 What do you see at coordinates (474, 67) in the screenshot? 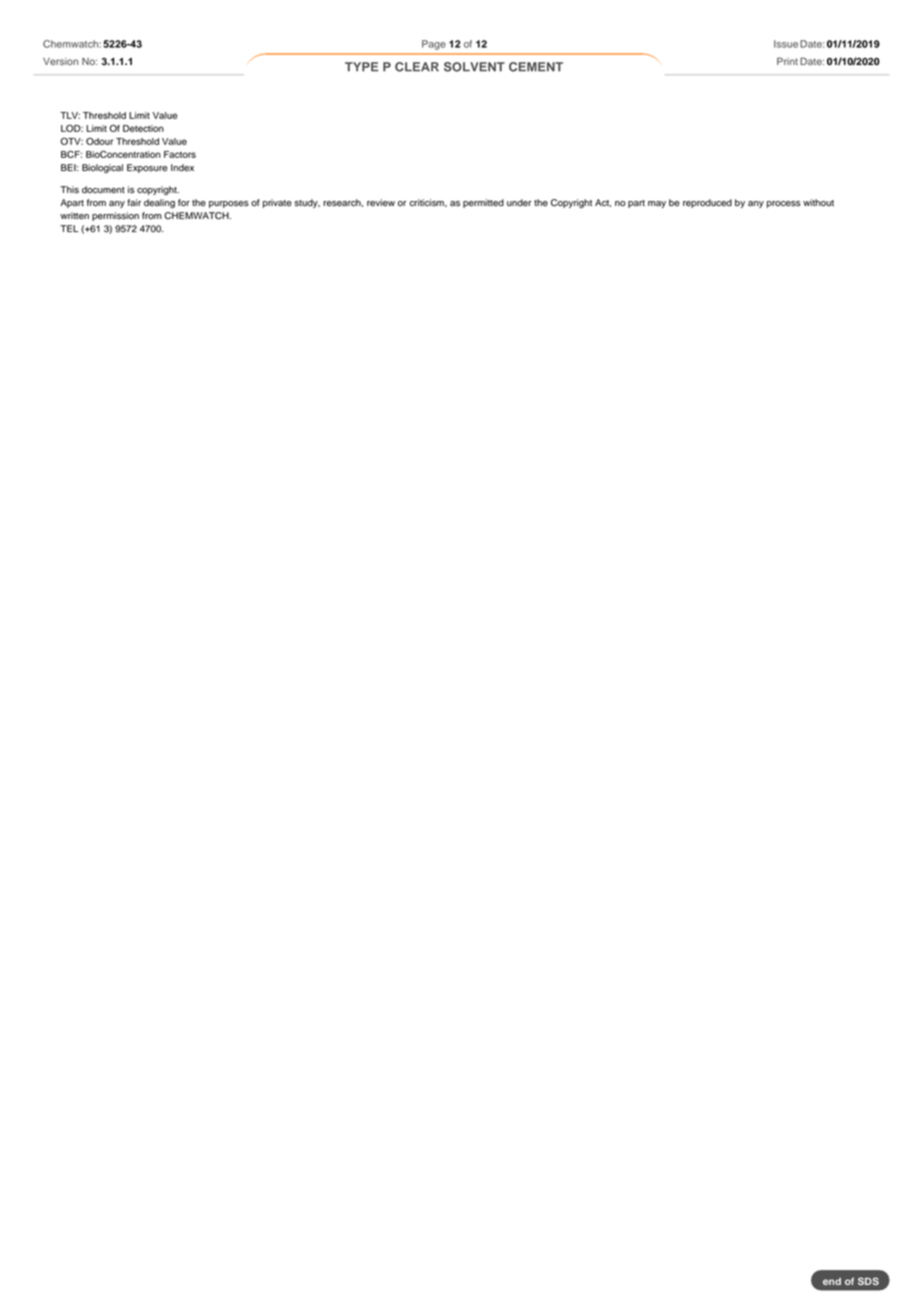
I see `SOLVENT` at bounding box center [474, 67].
